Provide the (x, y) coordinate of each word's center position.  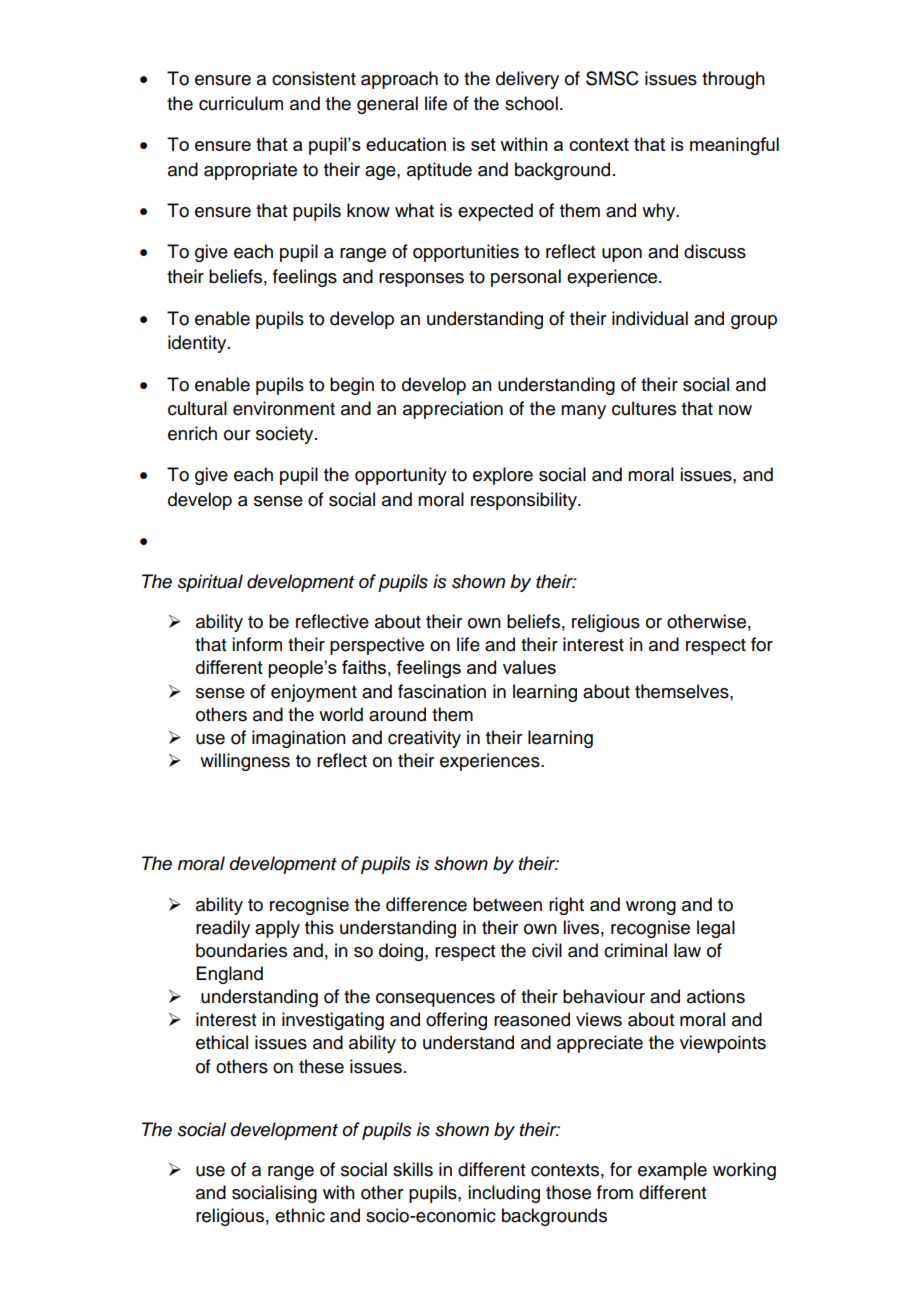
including (504, 1194)
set (483, 144)
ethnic (300, 1215)
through (733, 80)
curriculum (241, 103)
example (672, 1171)
